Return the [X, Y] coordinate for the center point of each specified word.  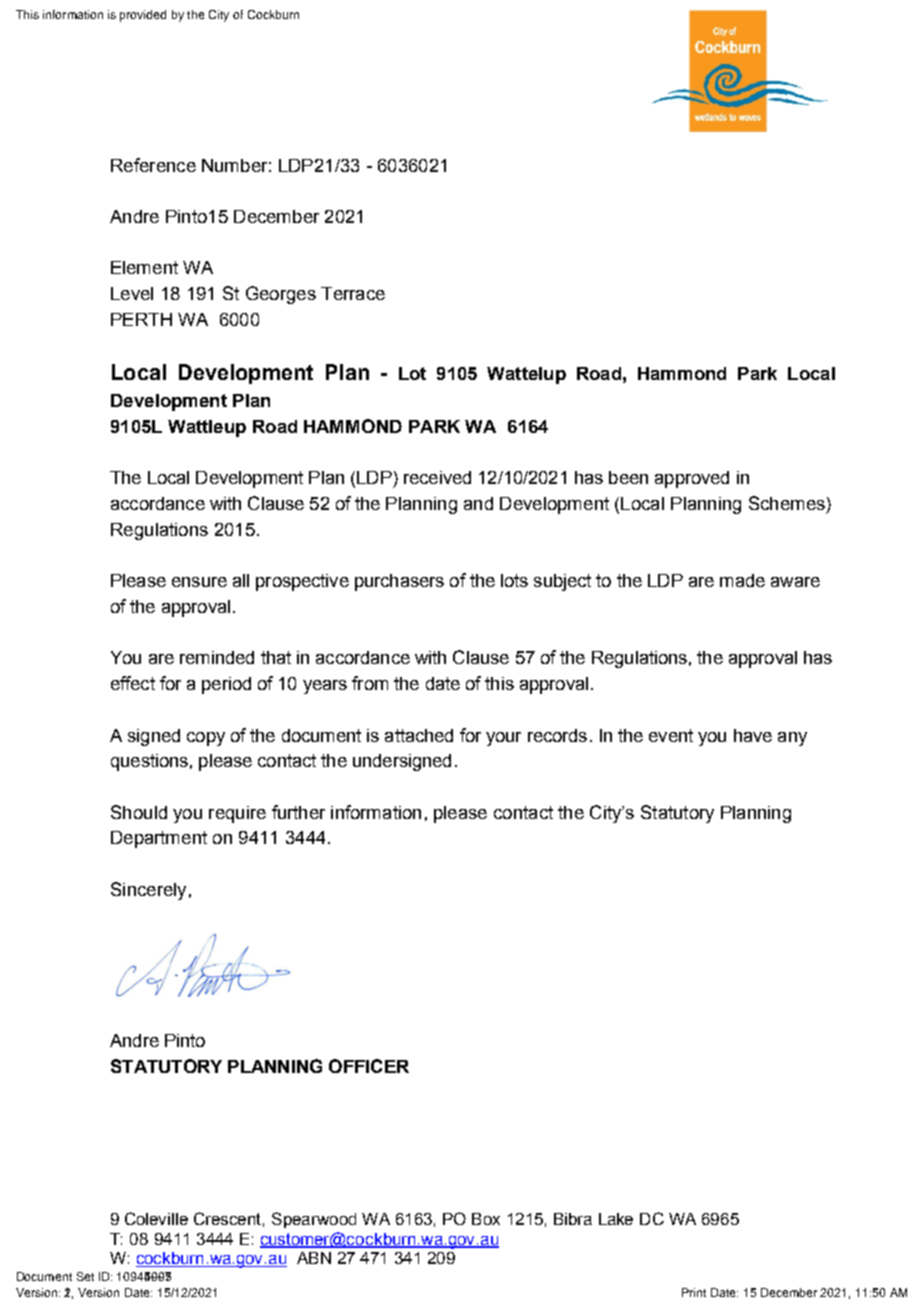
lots [514, 580]
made [742, 580]
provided [143, 16]
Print [694, 1292]
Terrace [353, 293]
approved [692, 479]
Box [486, 1219]
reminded [217, 657]
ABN [314, 1258]
